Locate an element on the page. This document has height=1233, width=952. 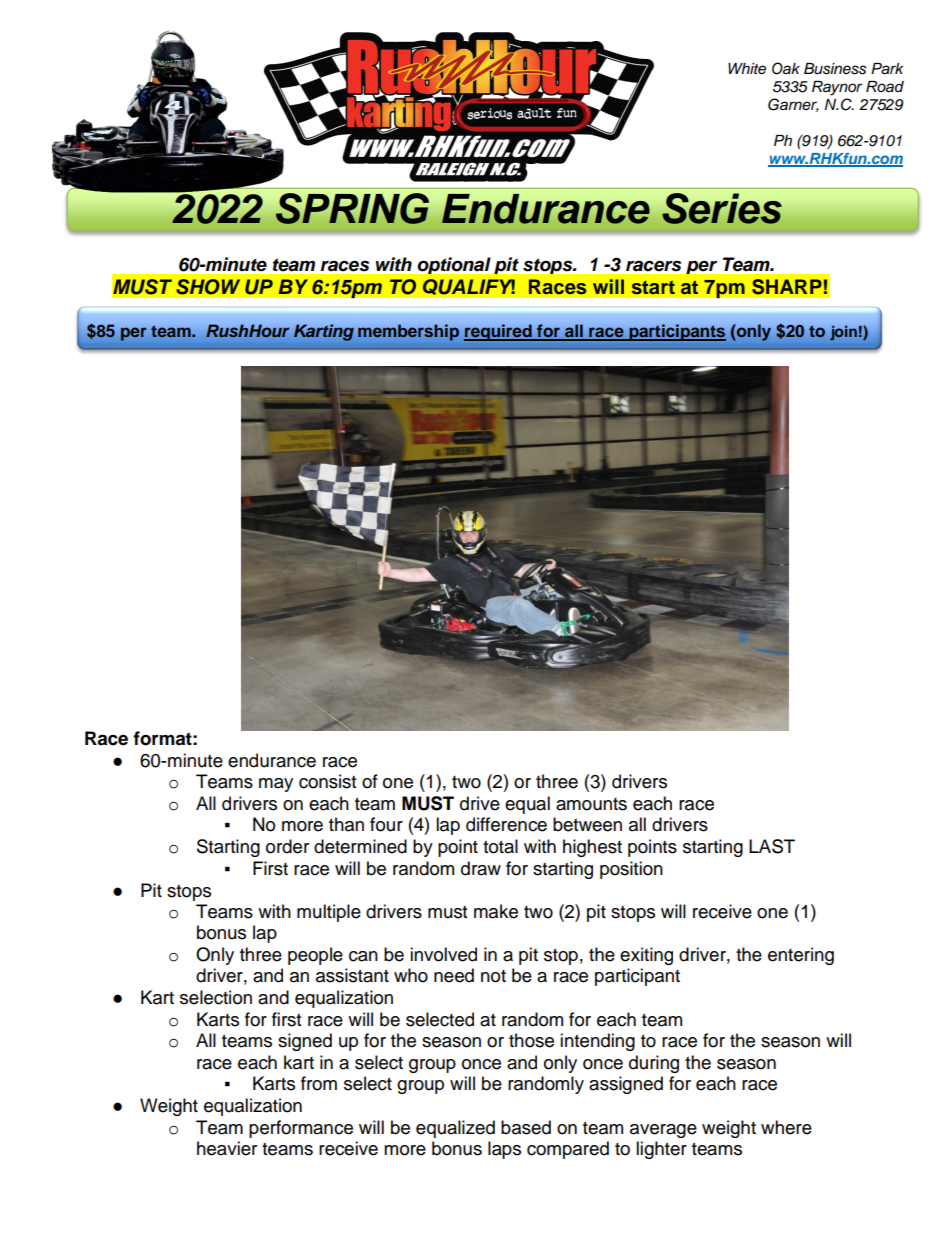
based is located at coordinates (526, 1127).
